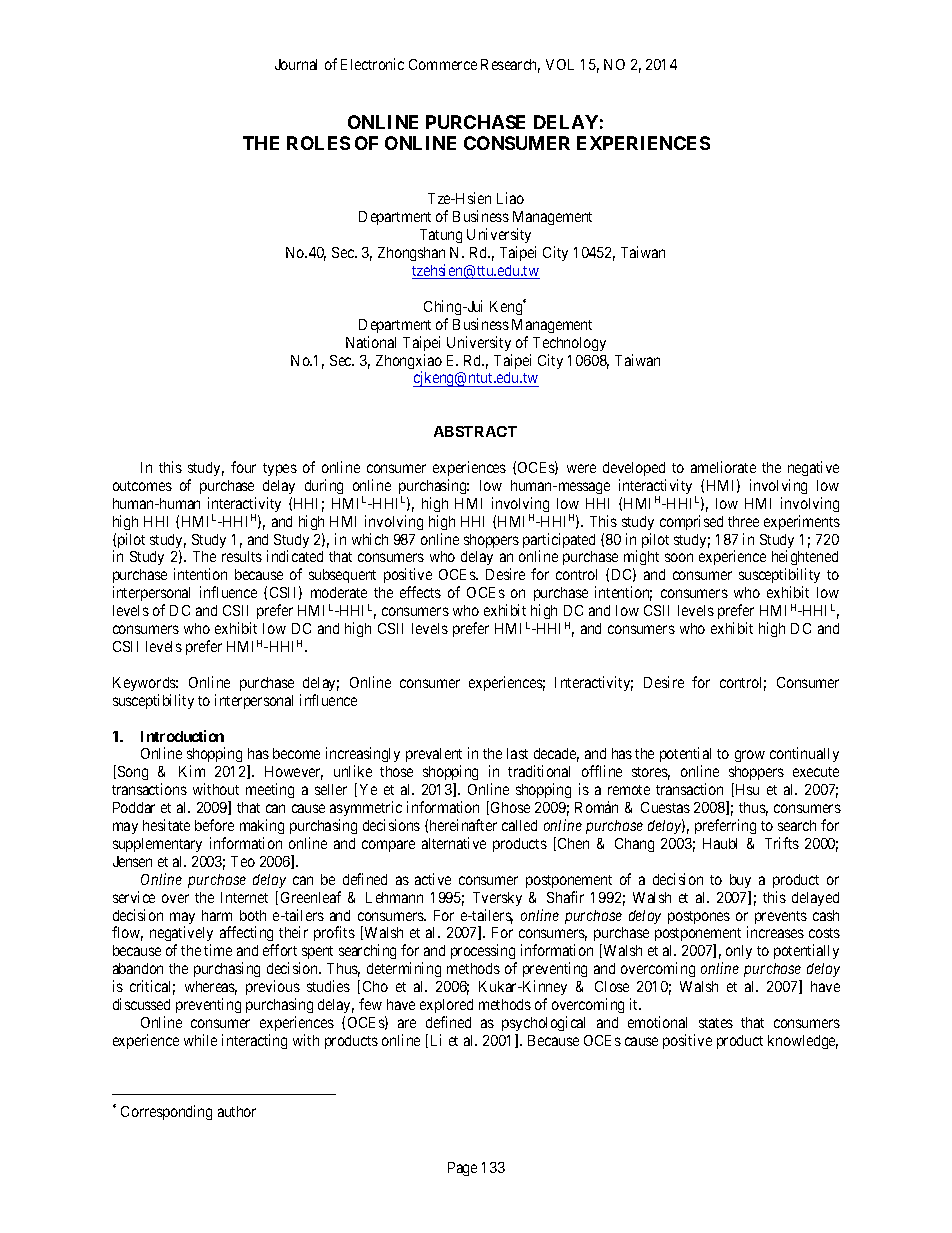 The width and height of the screenshot is (952, 1233). Describe the element at coordinates (510, 198) in the screenshot. I see `Liao` at that location.
